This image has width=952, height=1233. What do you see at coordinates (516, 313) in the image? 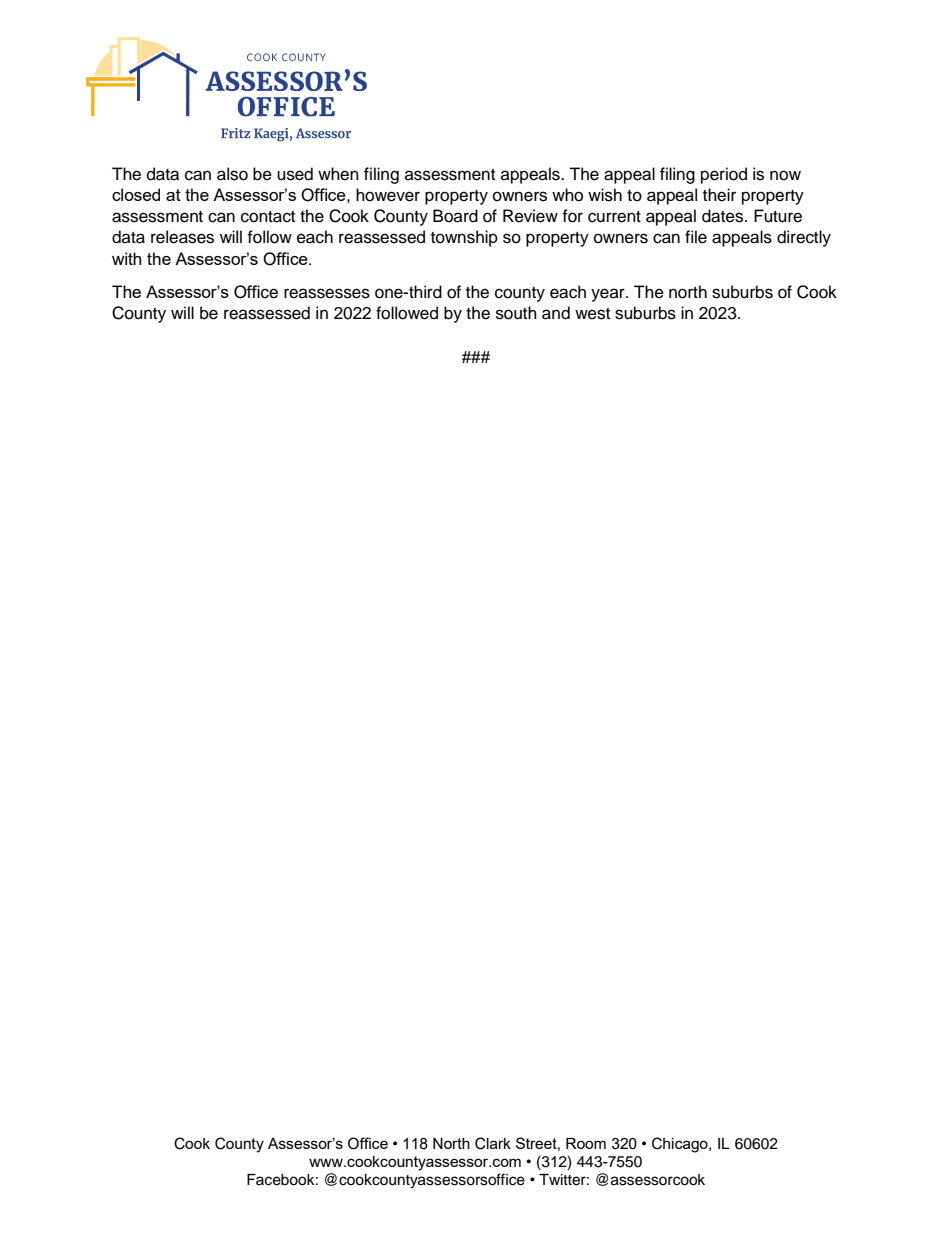
I see `south` at bounding box center [516, 313].
